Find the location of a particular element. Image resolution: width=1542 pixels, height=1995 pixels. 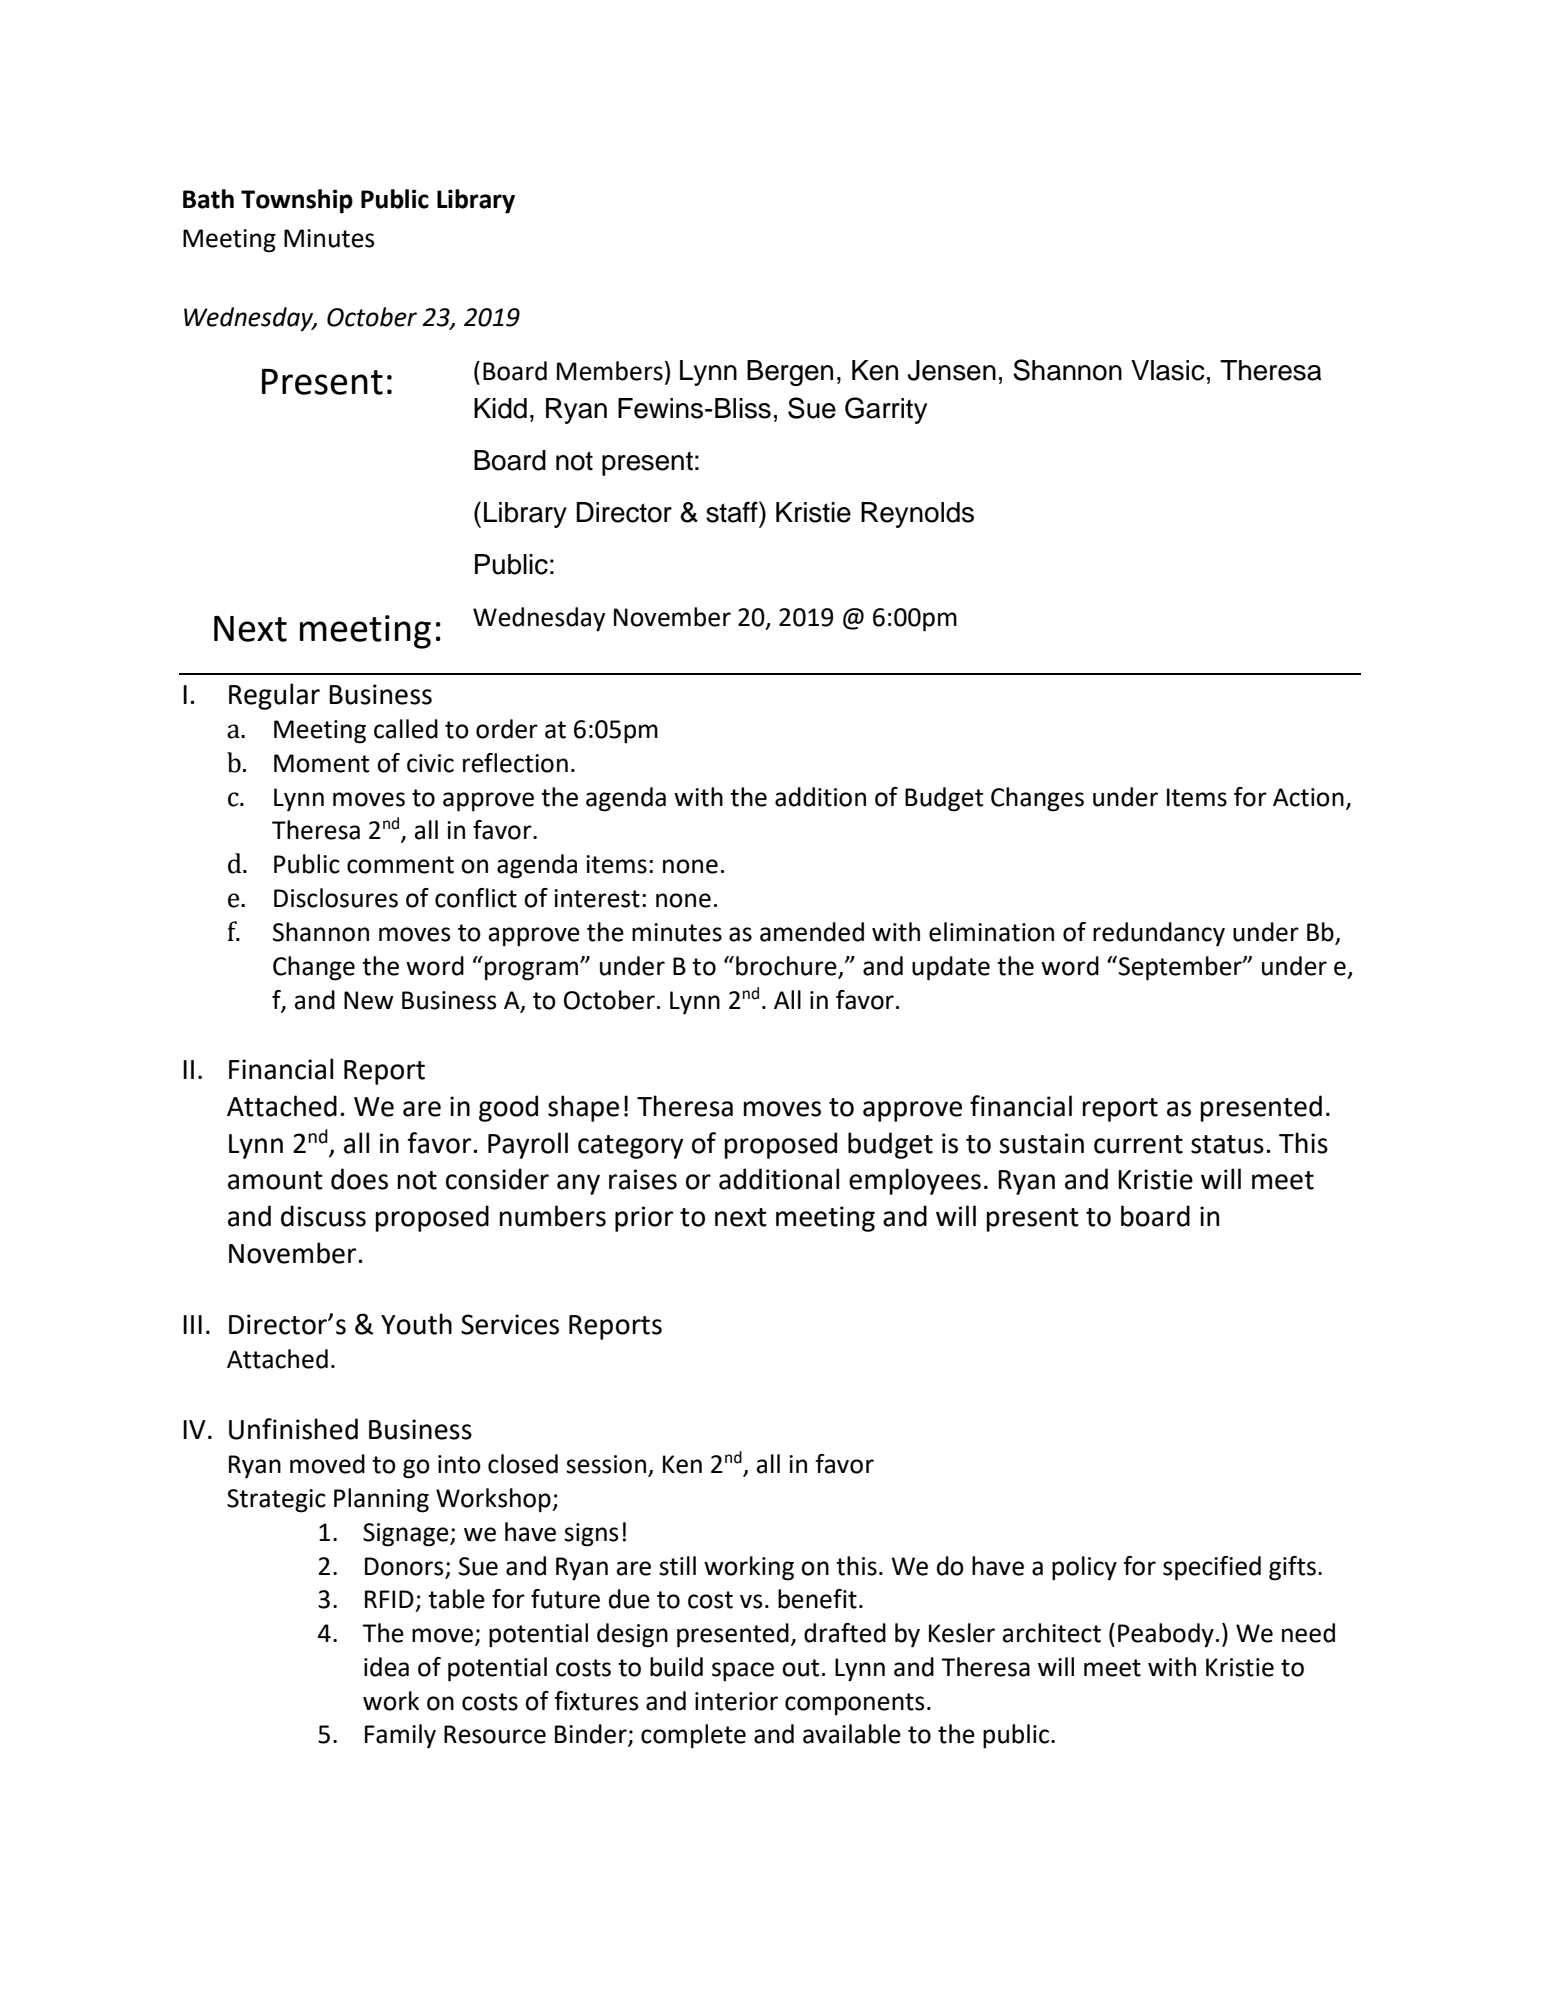

interior is located at coordinates (736, 1701).
